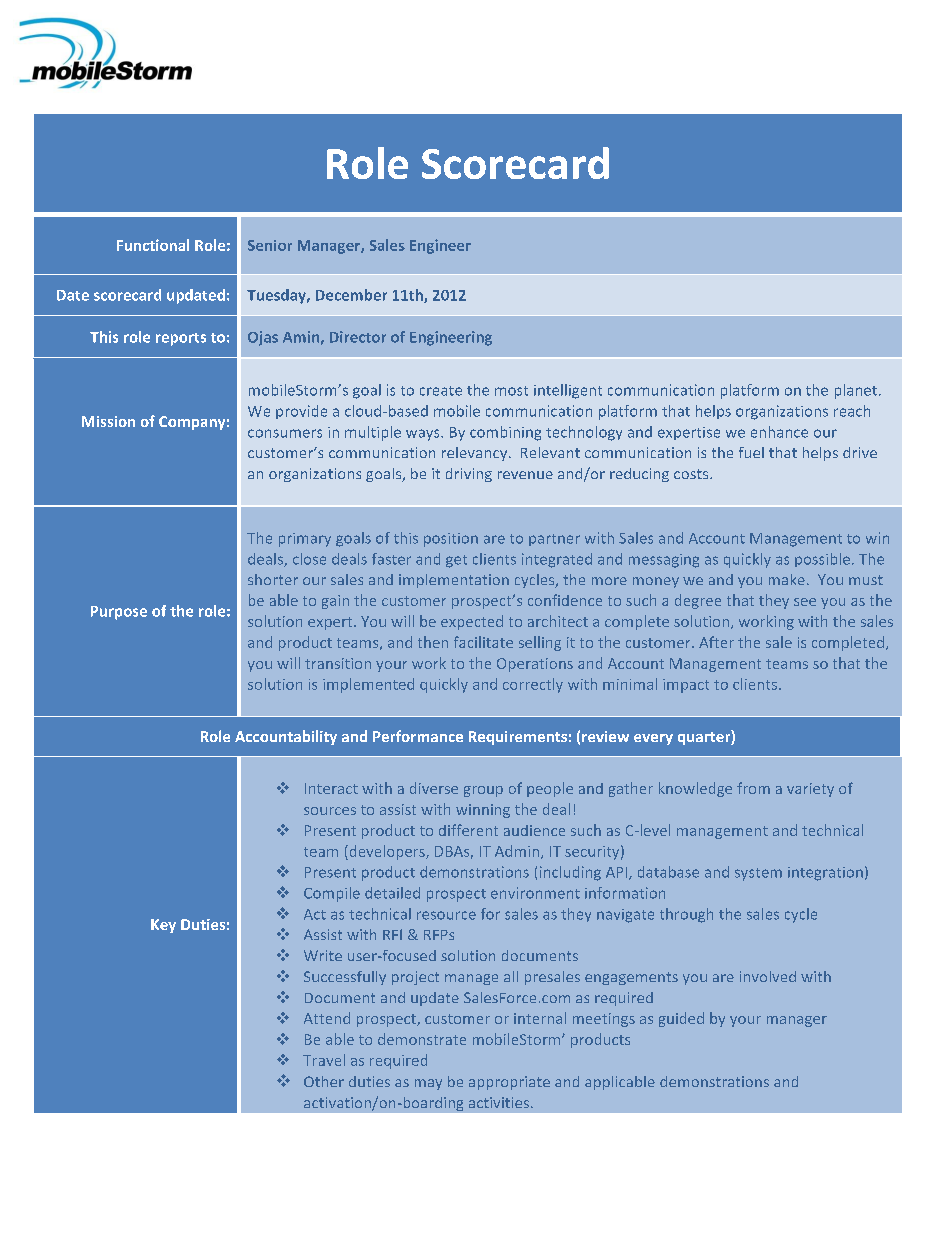 The image size is (952, 1233). I want to click on Other, so click(324, 1081).
